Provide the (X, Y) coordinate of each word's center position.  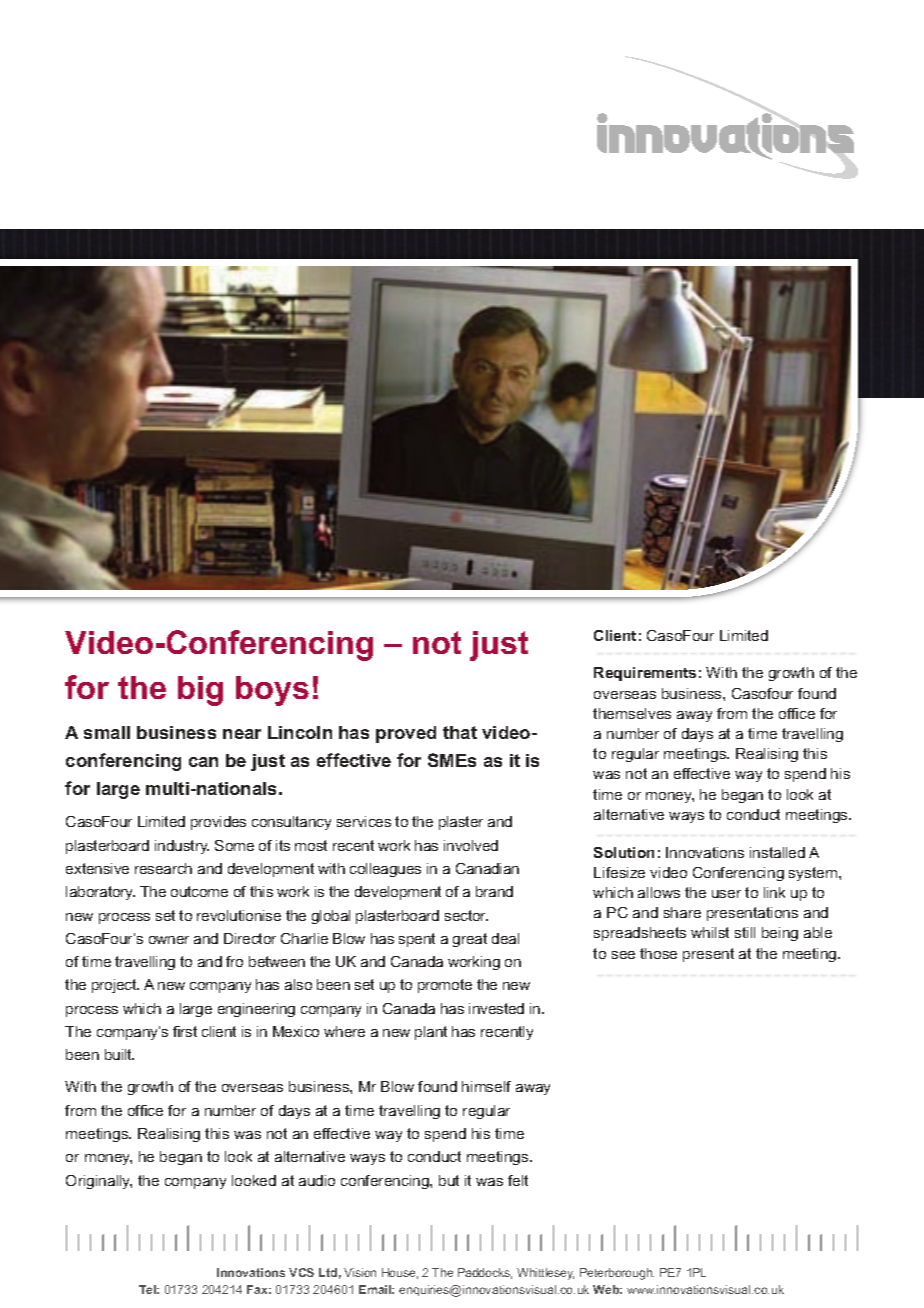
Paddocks (485, 1273)
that (460, 732)
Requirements (645, 674)
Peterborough (617, 1274)
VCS (301, 1272)
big (200, 691)
